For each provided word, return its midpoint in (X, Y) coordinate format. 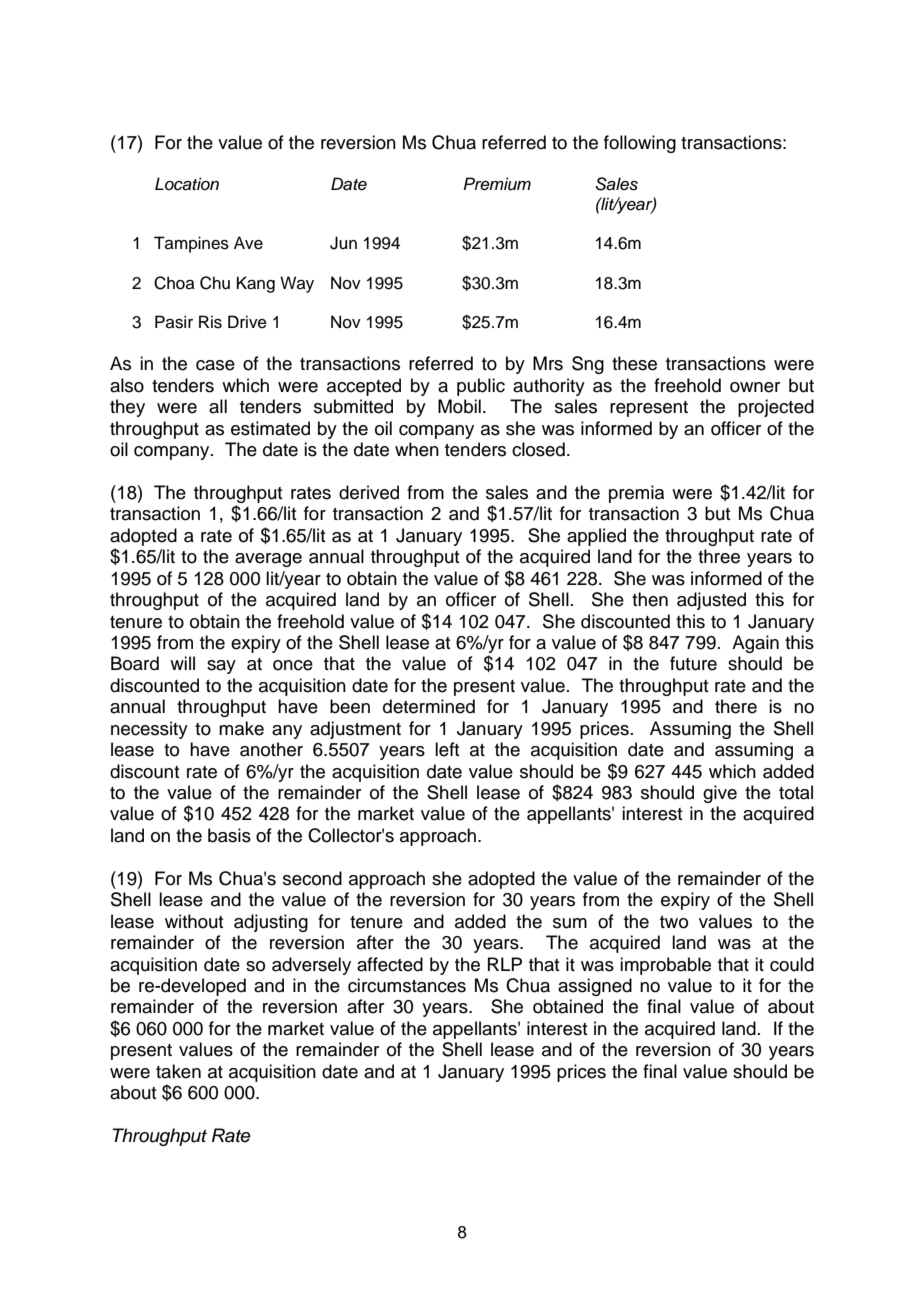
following (640, 144)
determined (429, 706)
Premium (497, 184)
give (720, 794)
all (218, 406)
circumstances (407, 985)
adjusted (711, 601)
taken (178, 1071)
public (481, 387)
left (447, 749)
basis (229, 835)
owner (755, 387)
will (182, 663)
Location (187, 184)
